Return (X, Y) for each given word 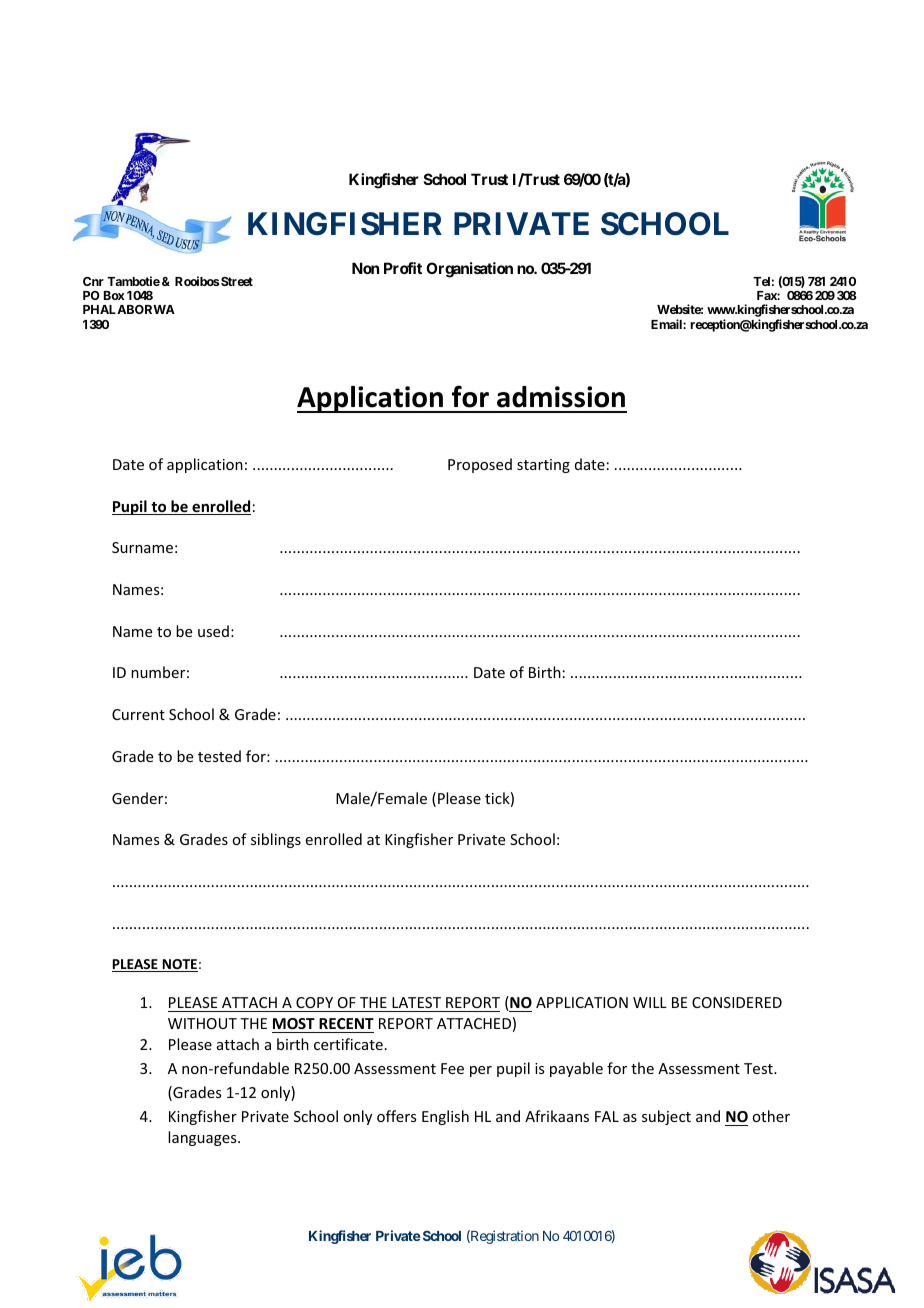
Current (138, 714)
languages (203, 1138)
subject (666, 1117)
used (213, 631)
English (445, 1117)
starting (543, 466)
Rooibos (197, 281)
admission (561, 397)
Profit (403, 268)
